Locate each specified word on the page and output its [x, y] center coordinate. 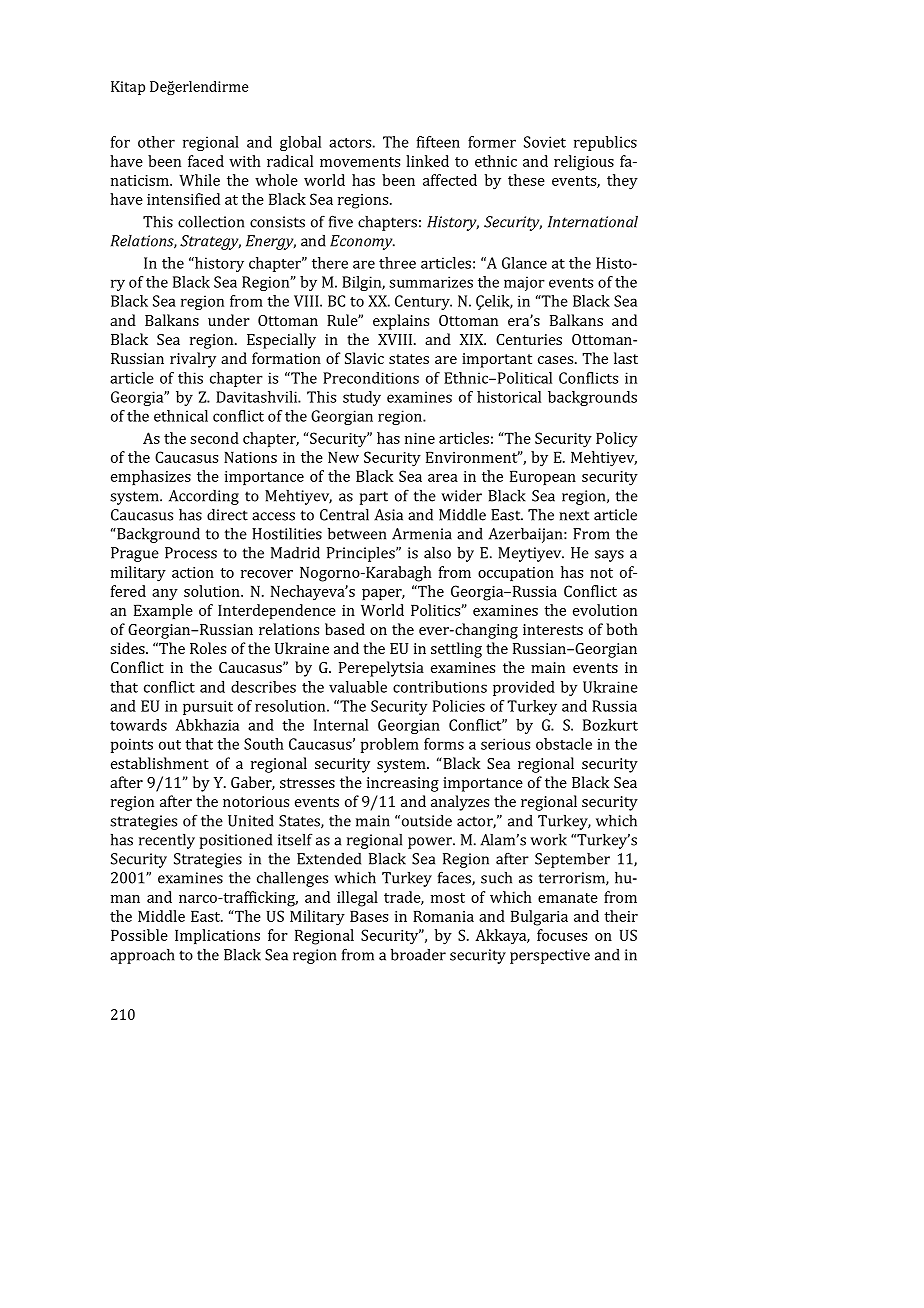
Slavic [364, 358]
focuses [562, 935]
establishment [160, 763]
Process [191, 553]
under [229, 320]
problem [390, 745]
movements [360, 162]
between [357, 533]
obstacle [564, 744]
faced [206, 161]
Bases [369, 916]
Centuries [529, 339]
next [574, 515]
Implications [217, 936]
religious [584, 163]
